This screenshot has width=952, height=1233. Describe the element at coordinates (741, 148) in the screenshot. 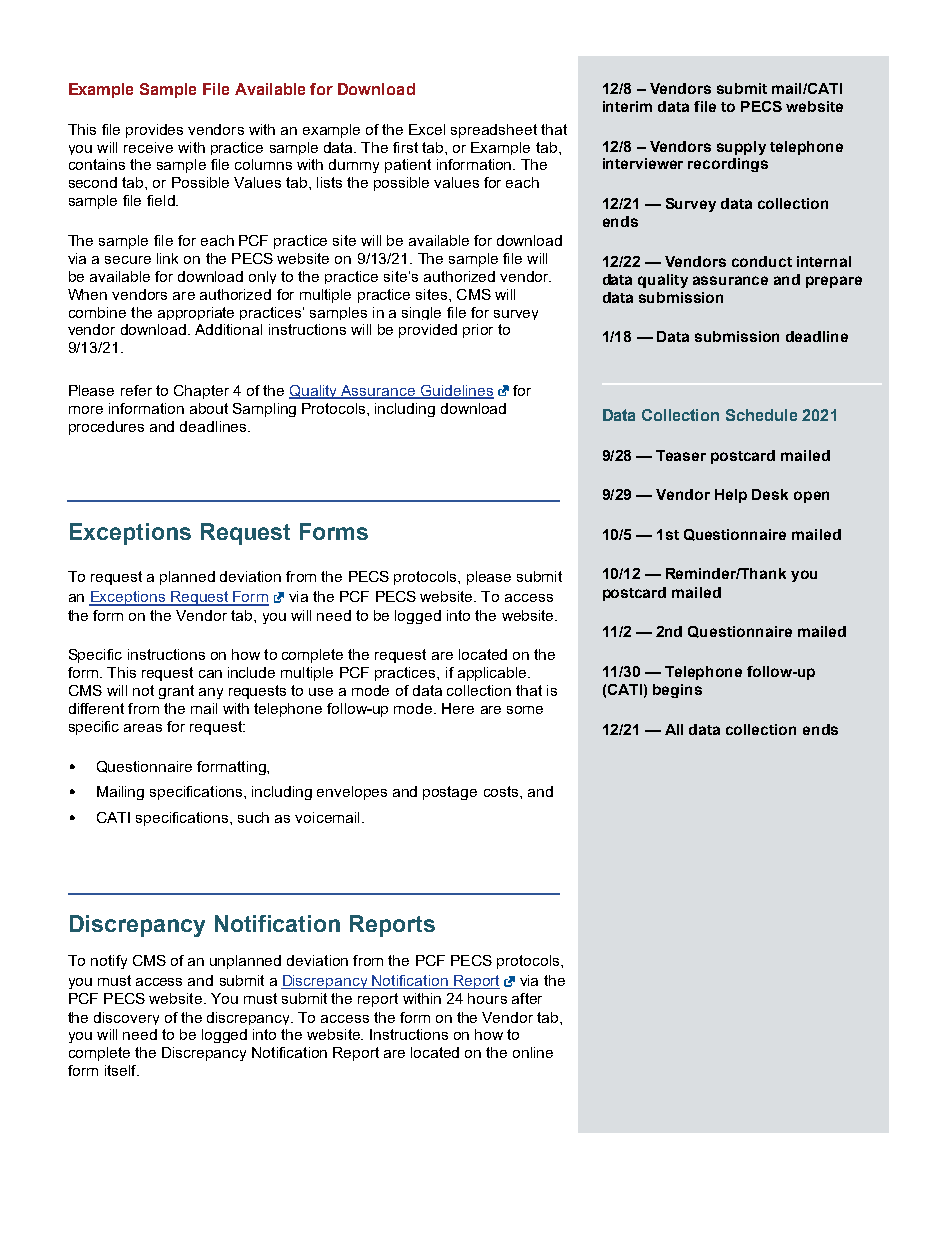

I see `supply` at that location.
